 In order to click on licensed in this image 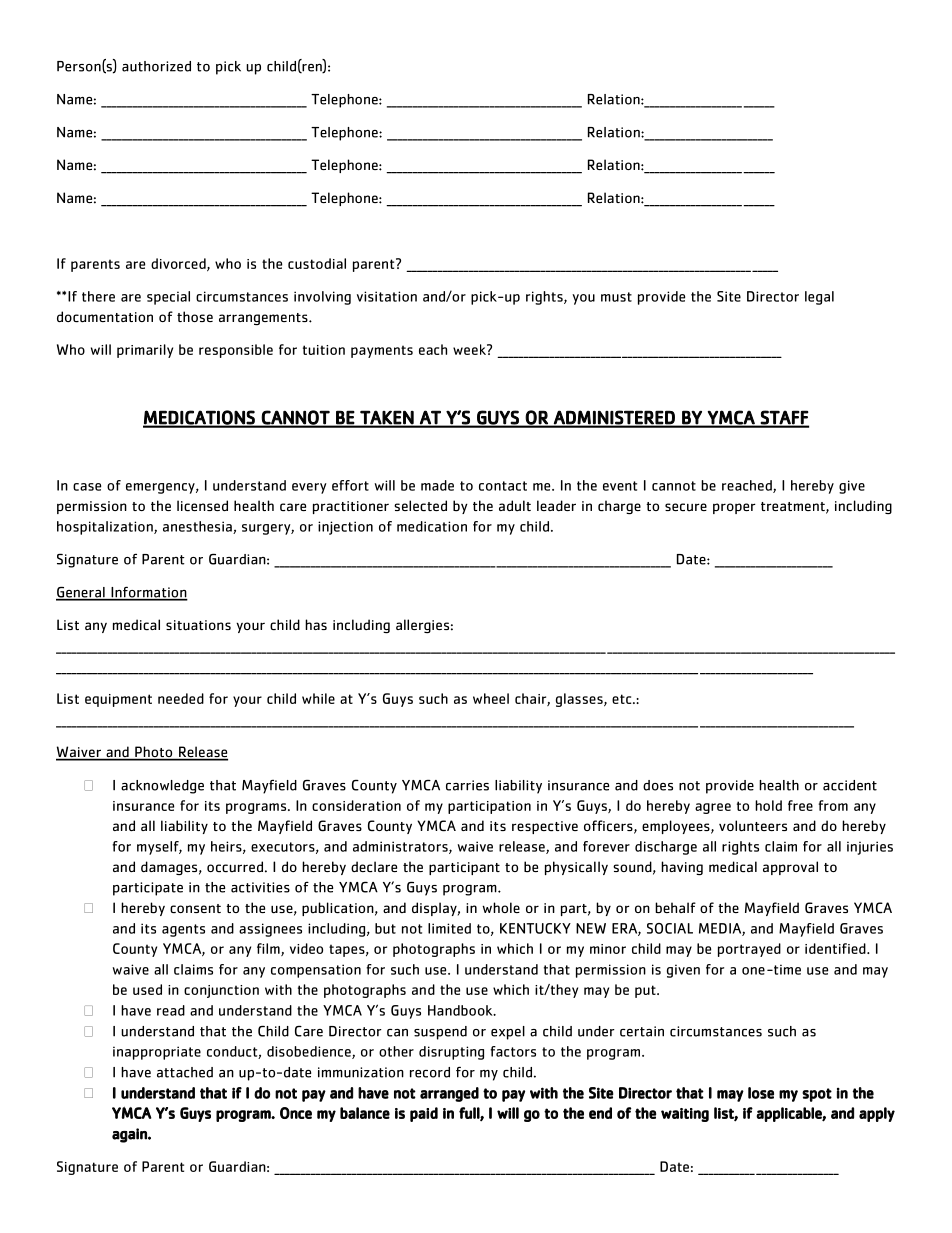, I will do `click(202, 505)`.
